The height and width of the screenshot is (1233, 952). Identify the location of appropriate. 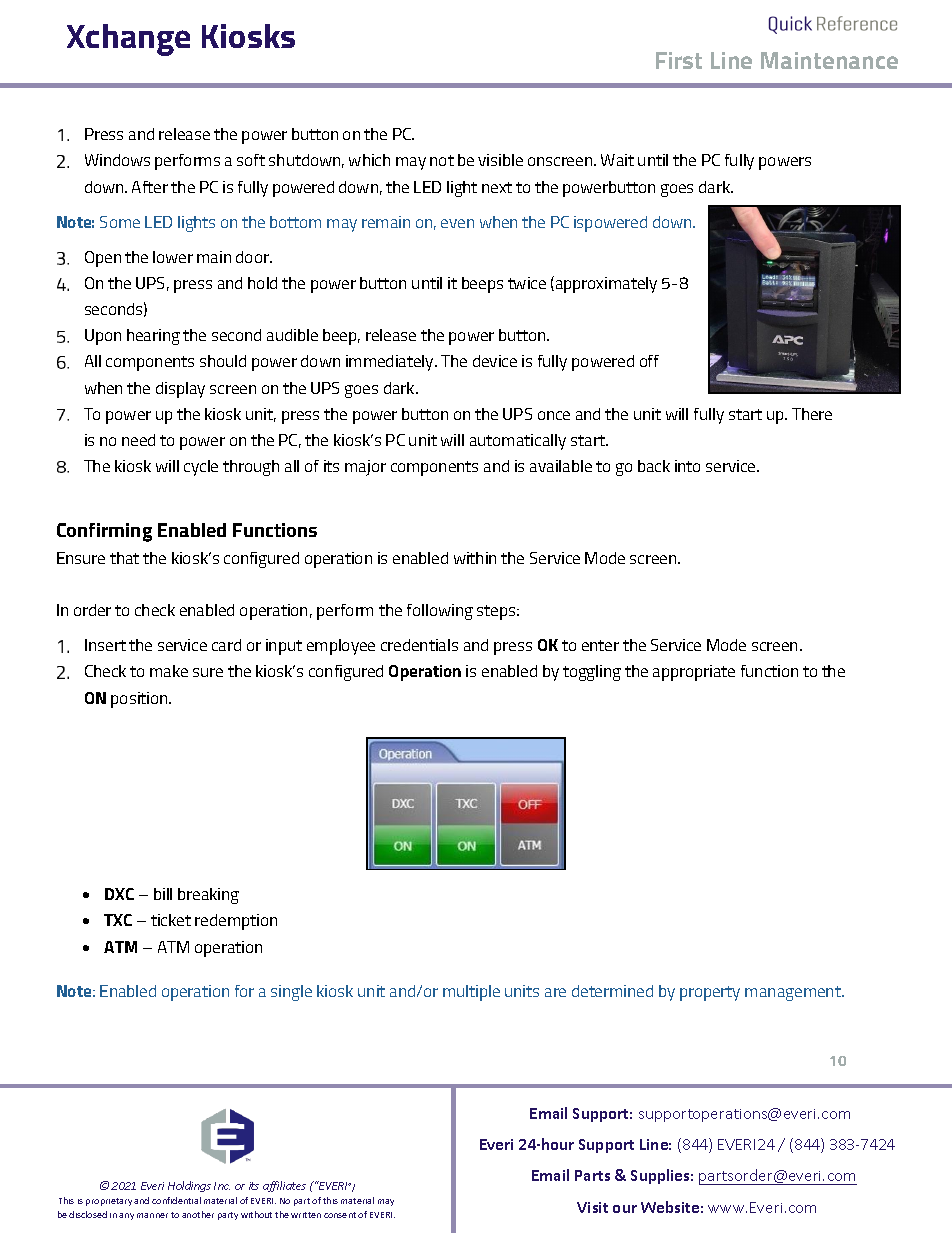
(694, 673).
